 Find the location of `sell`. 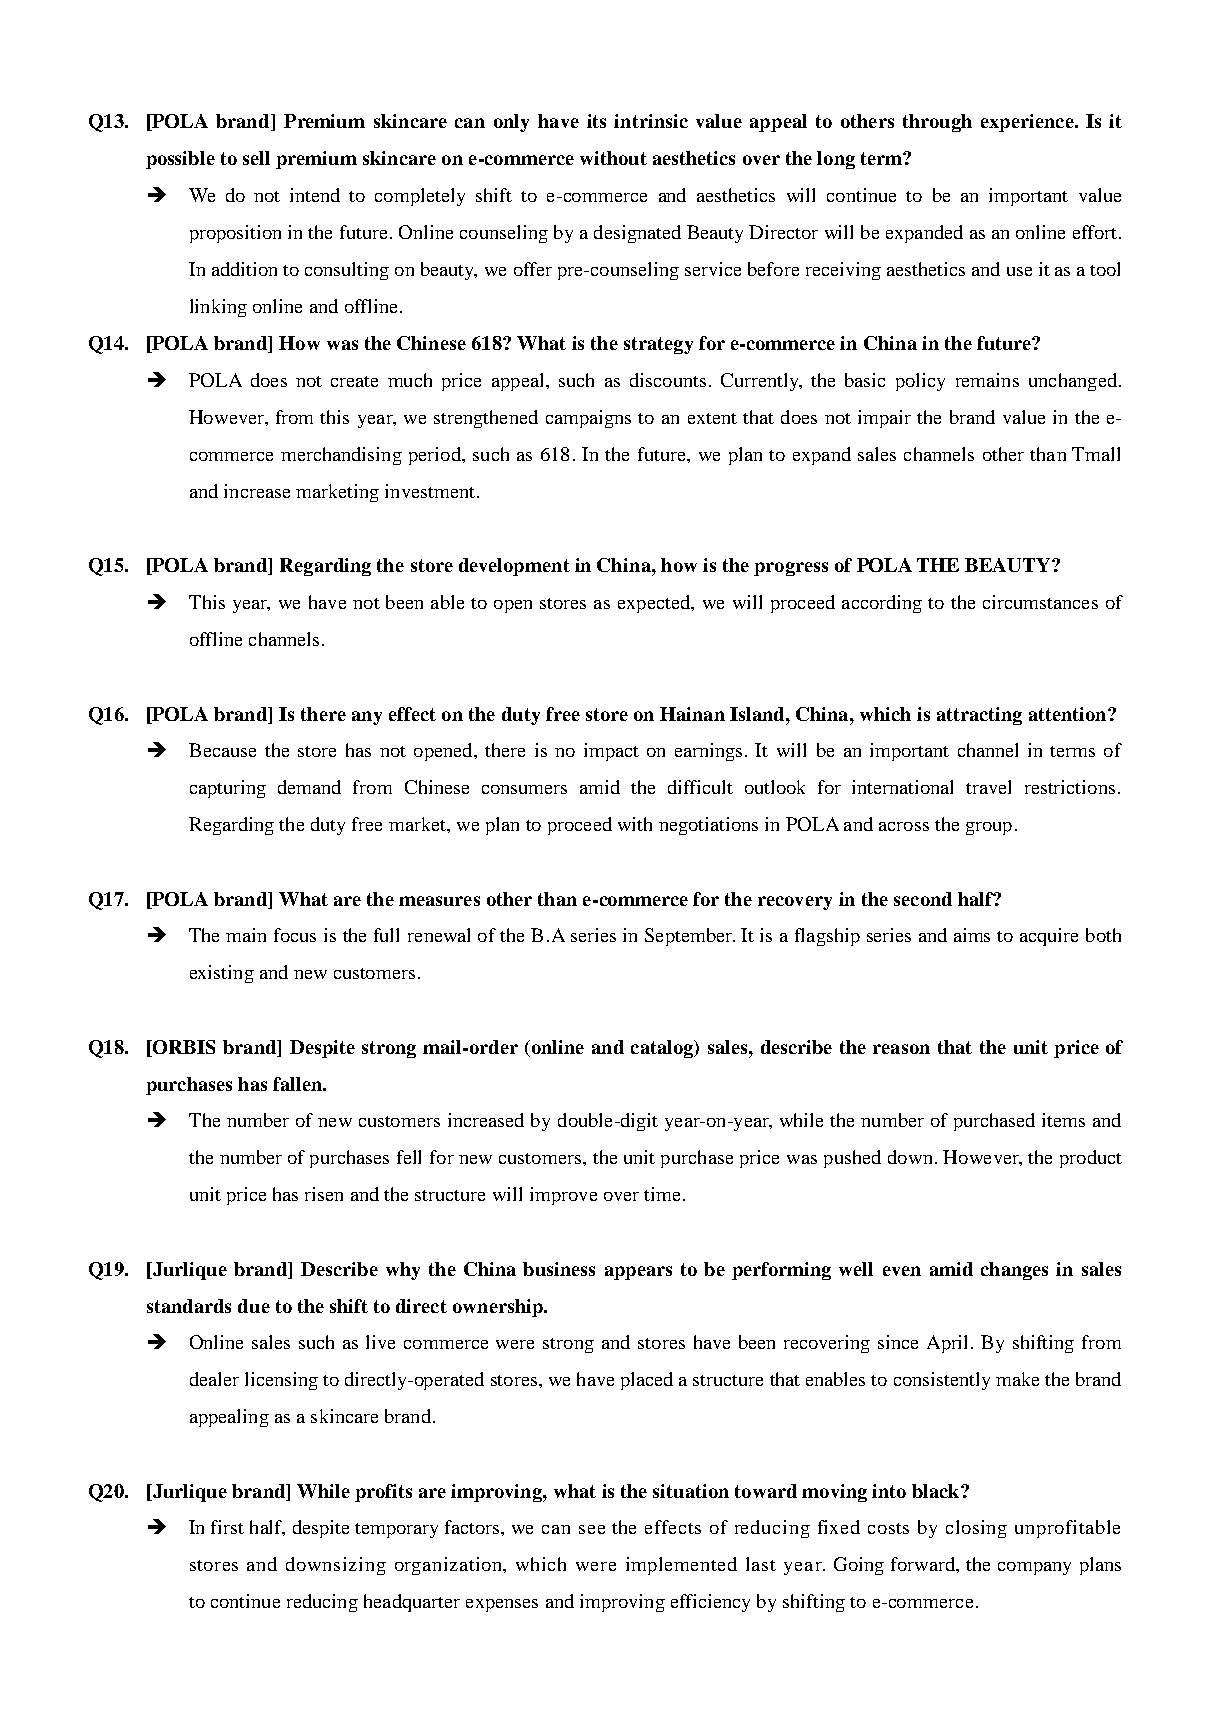

sell is located at coordinates (256, 158).
